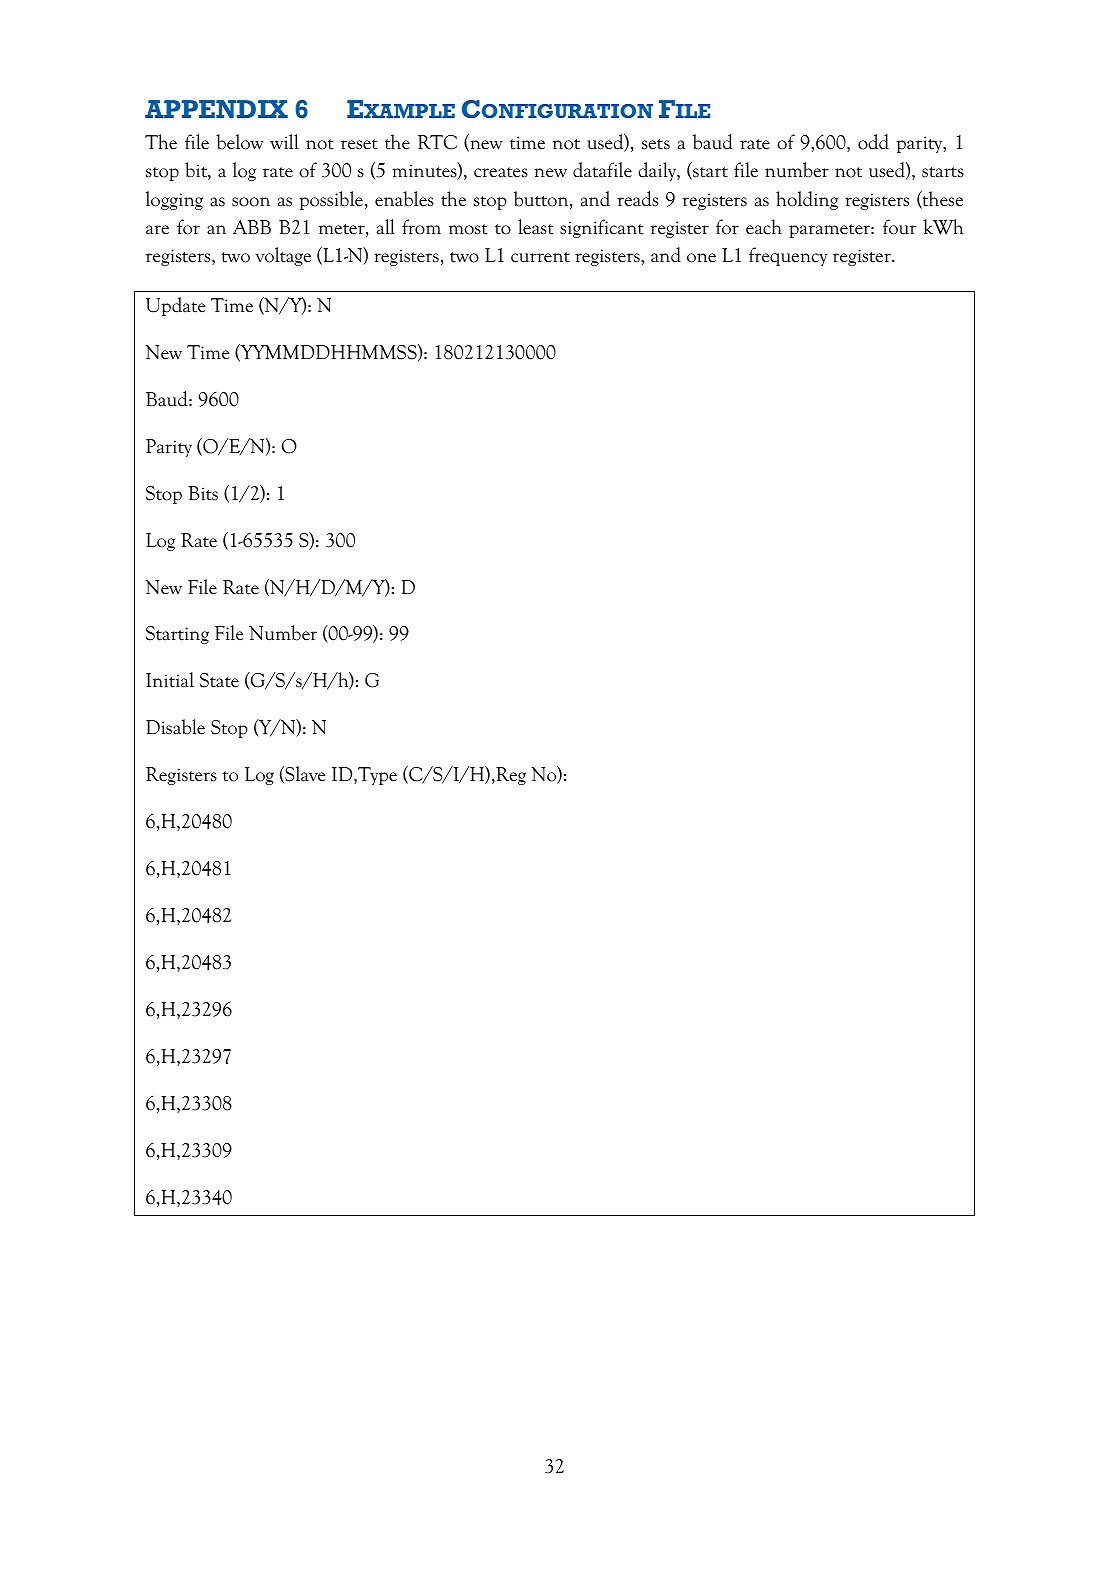  Describe the element at coordinates (788, 256) in the screenshot. I see `frequency` at that location.
